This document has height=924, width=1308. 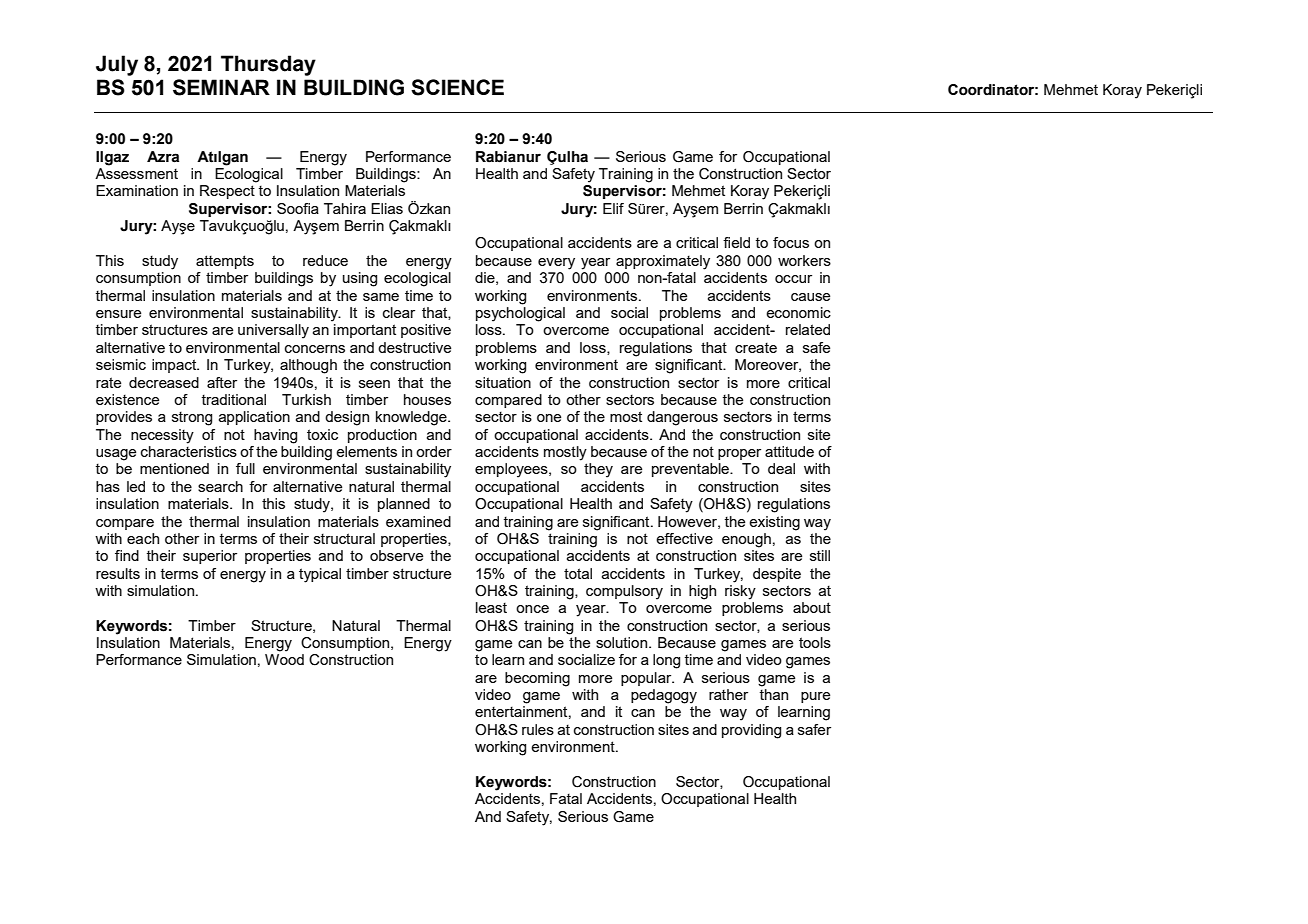 I want to click on Elif, so click(x=613, y=208).
